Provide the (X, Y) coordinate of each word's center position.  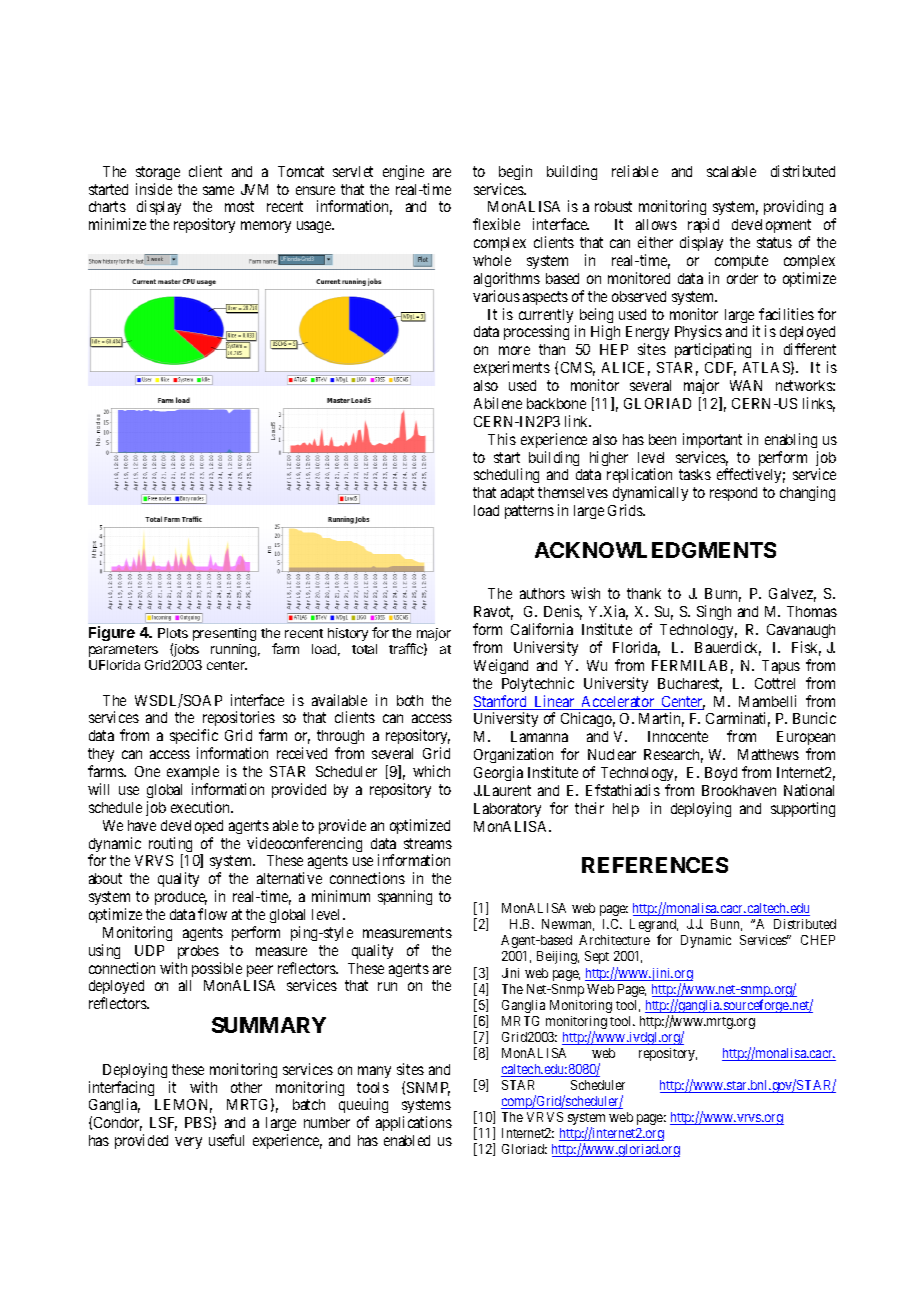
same (218, 190)
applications (414, 1123)
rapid (703, 227)
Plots (173, 633)
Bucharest (690, 685)
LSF (163, 1124)
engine (403, 172)
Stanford (501, 702)
